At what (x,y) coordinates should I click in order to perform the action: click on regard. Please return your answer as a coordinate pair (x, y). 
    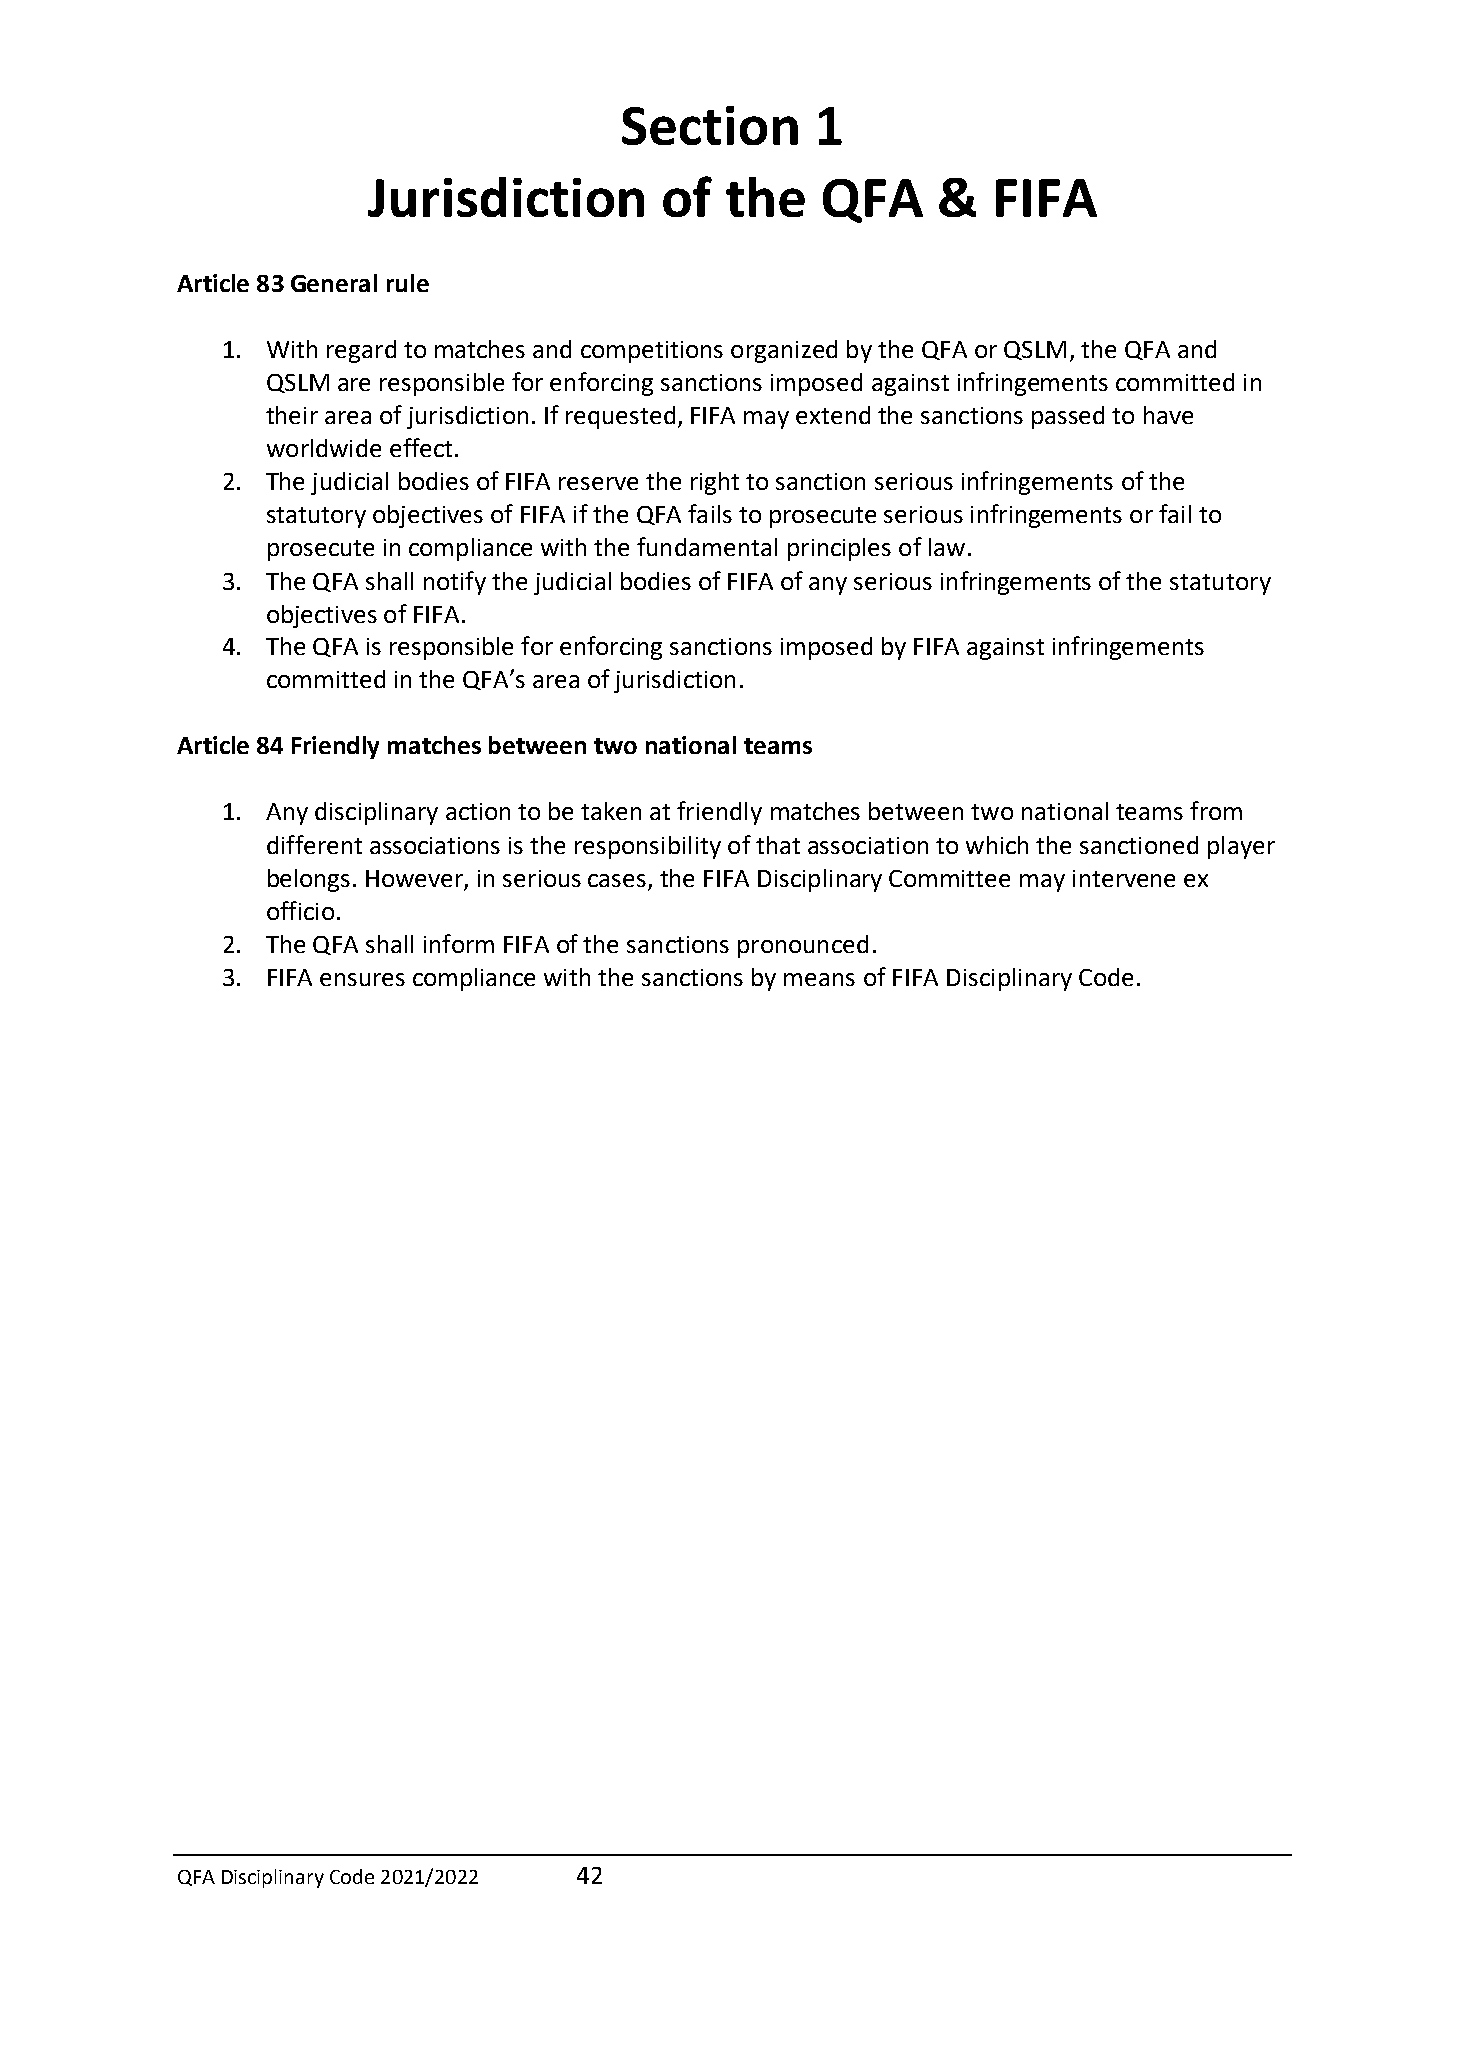
    Looking at the image, I should click on (361, 351).
